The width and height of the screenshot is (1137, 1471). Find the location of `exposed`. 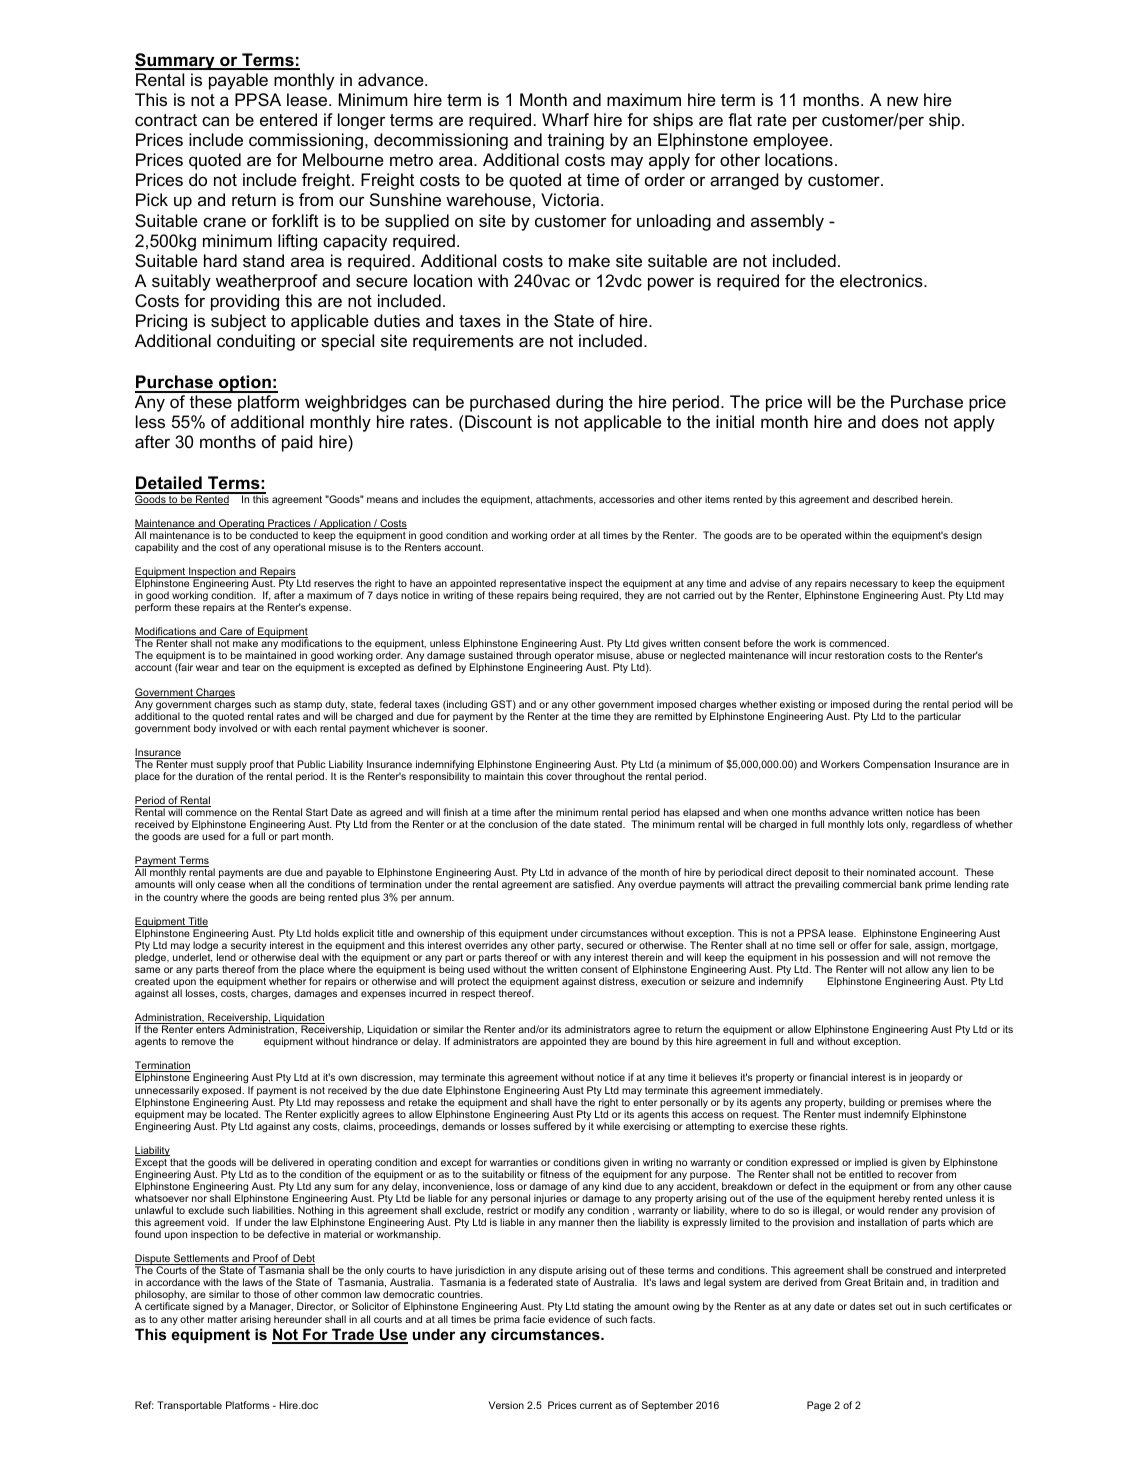

exposed is located at coordinates (222, 1092).
